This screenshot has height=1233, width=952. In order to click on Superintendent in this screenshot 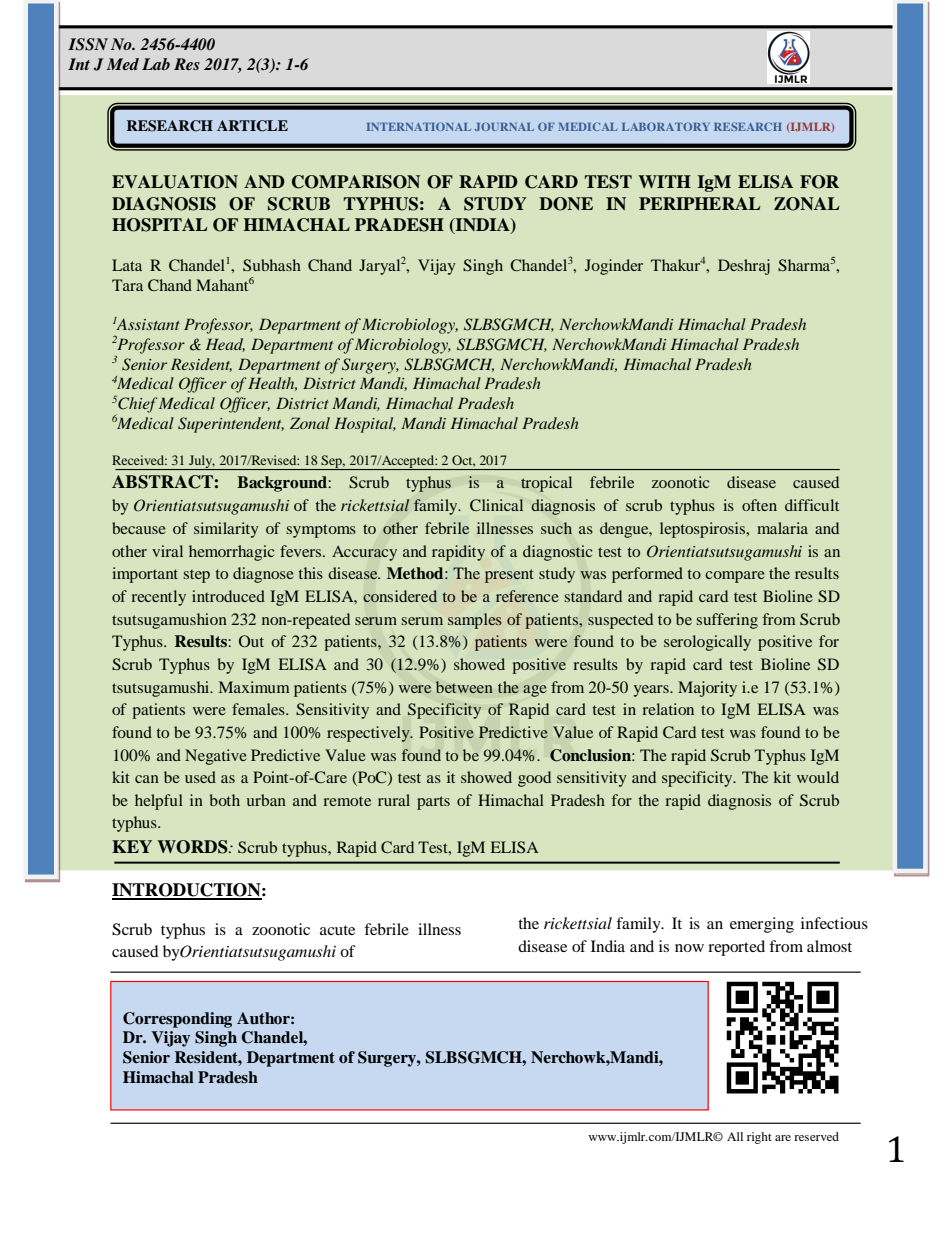, I will do `click(231, 425)`.
